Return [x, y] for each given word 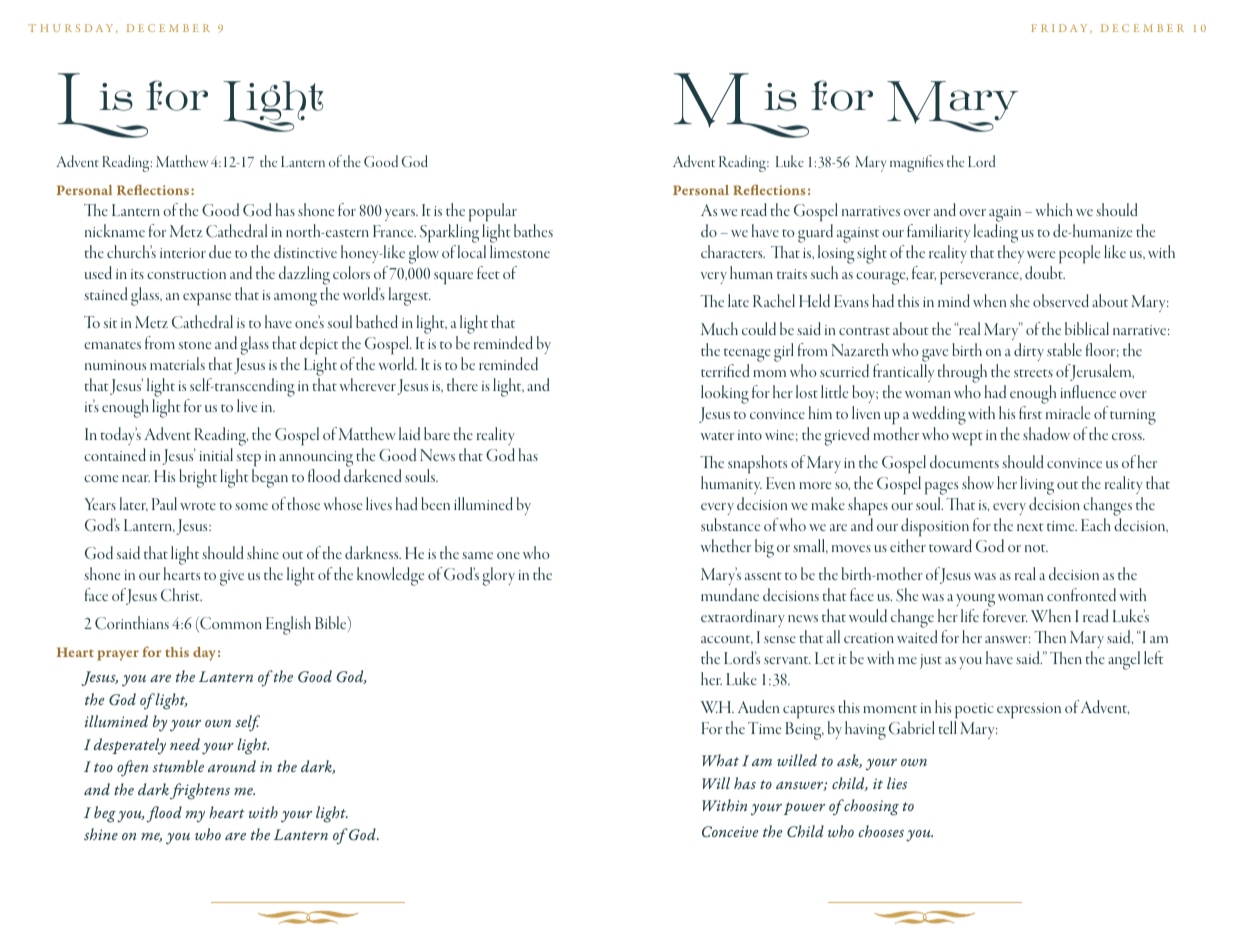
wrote [198, 506]
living [1037, 487]
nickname [115, 230]
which [1054, 209]
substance [730, 524]
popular [493, 214]
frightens [200, 791]
